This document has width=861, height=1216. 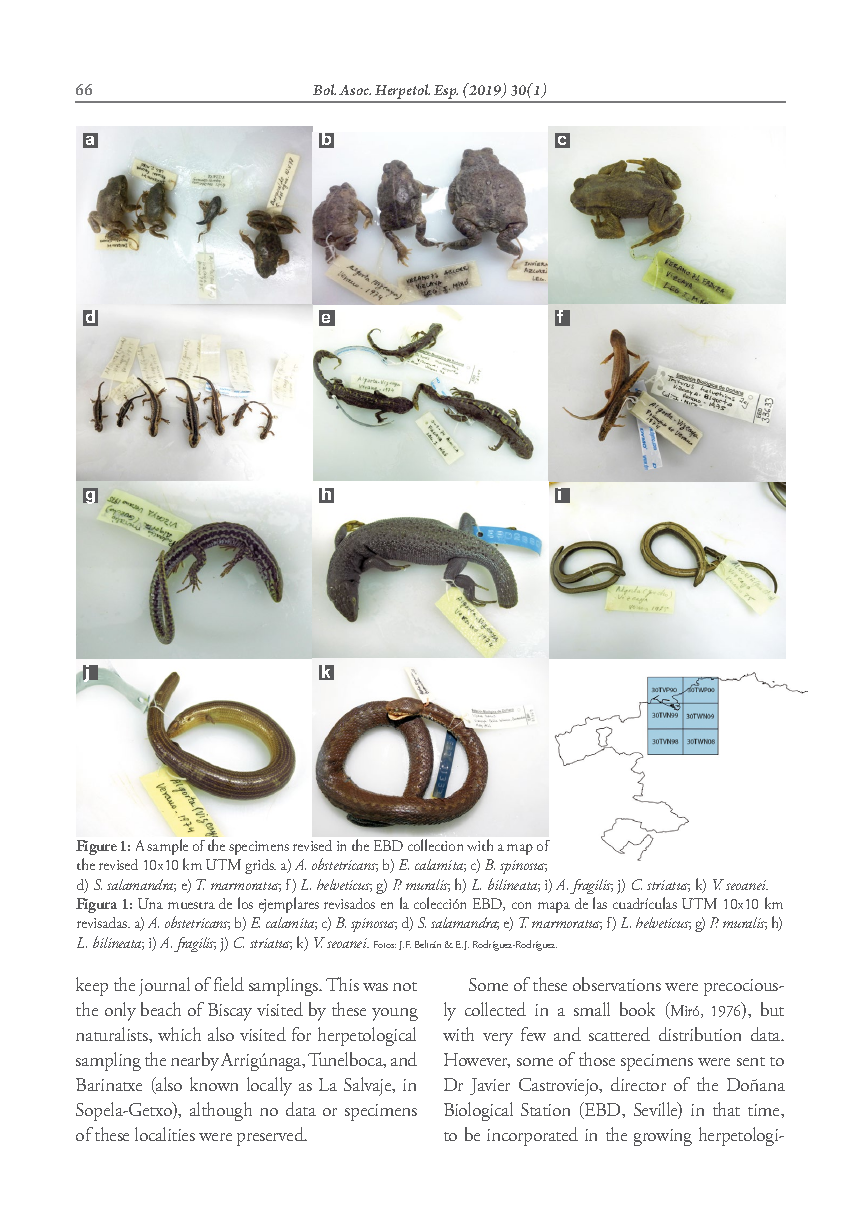 I want to click on Fotos, so click(x=385, y=944).
